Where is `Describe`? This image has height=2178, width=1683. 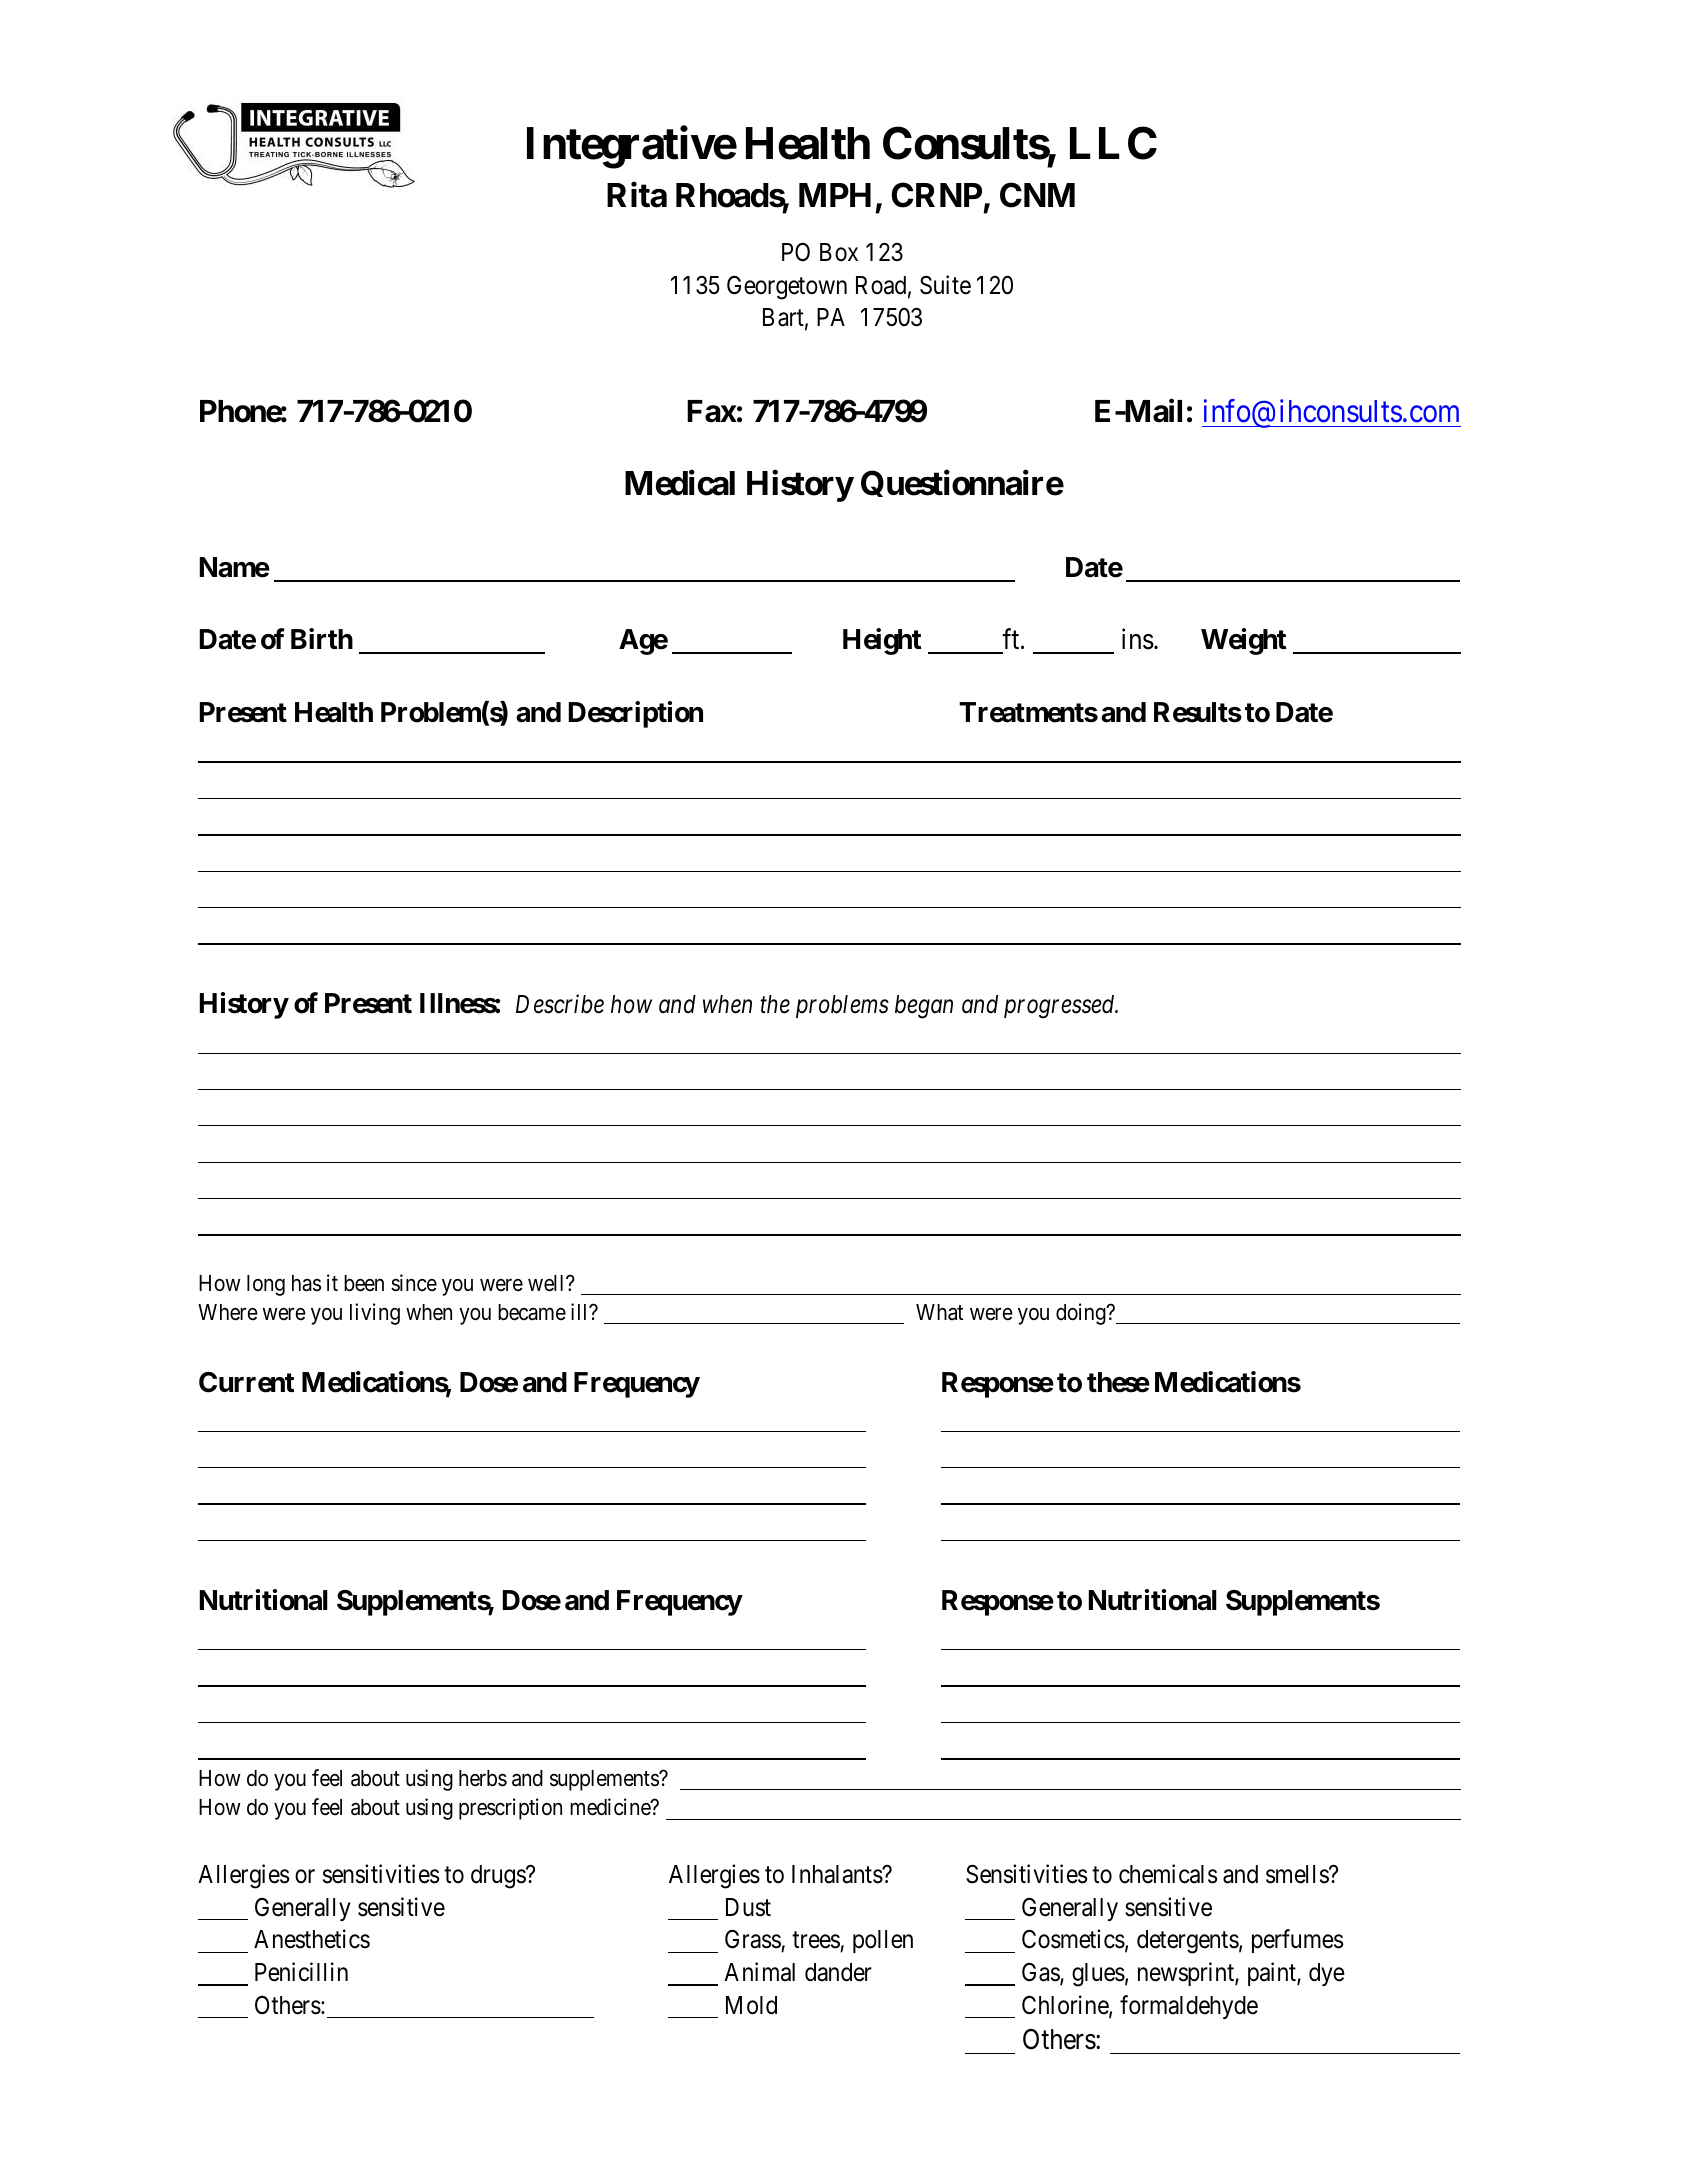 Describe is located at coordinates (560, 1004).
